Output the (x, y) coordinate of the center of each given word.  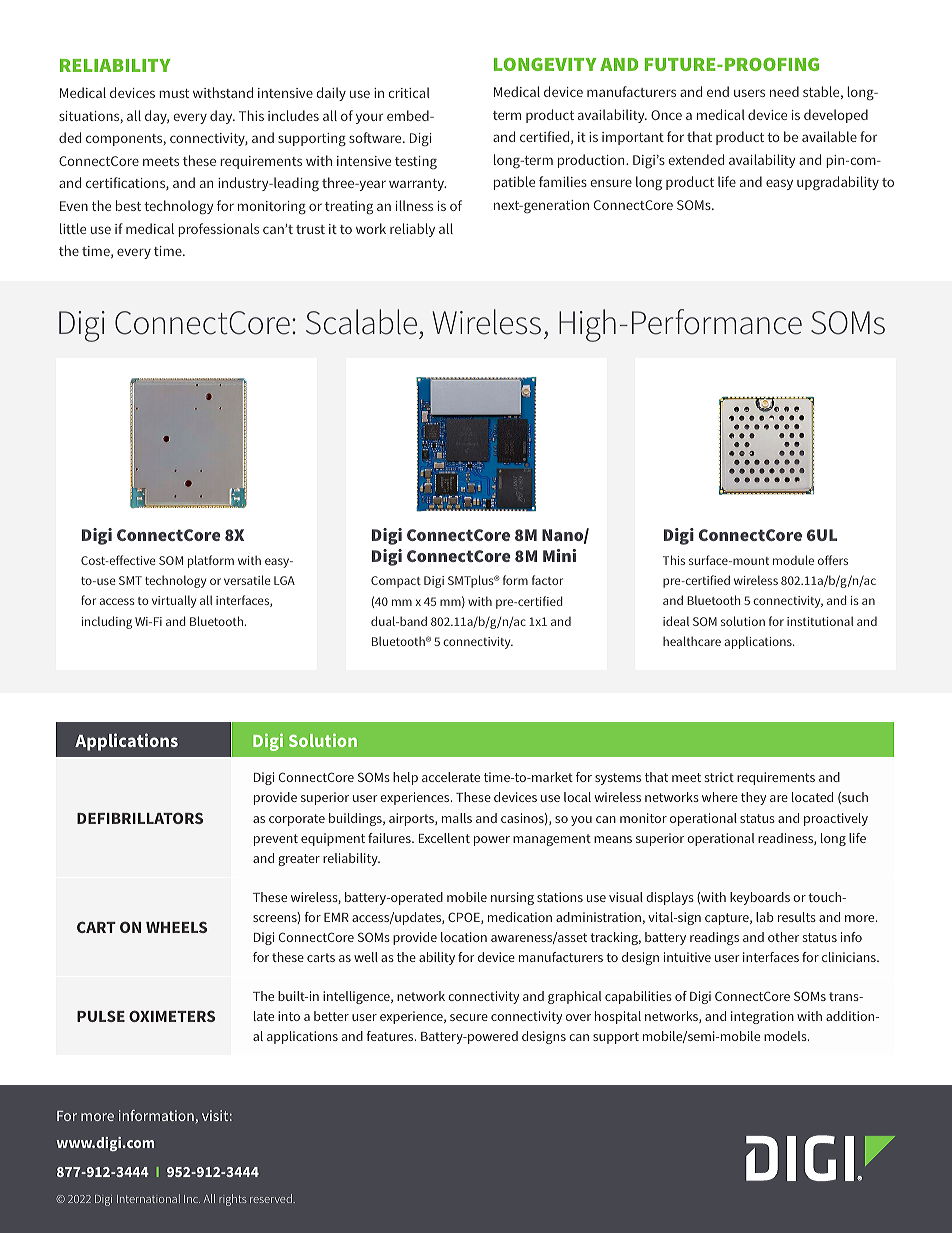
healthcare (692, 641)
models (786, 1036)
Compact (396, 582)
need (784, 91)
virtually (174, 601)
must (174, 93)
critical (409, 92)
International (148, 1198)
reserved (272, 1198)
